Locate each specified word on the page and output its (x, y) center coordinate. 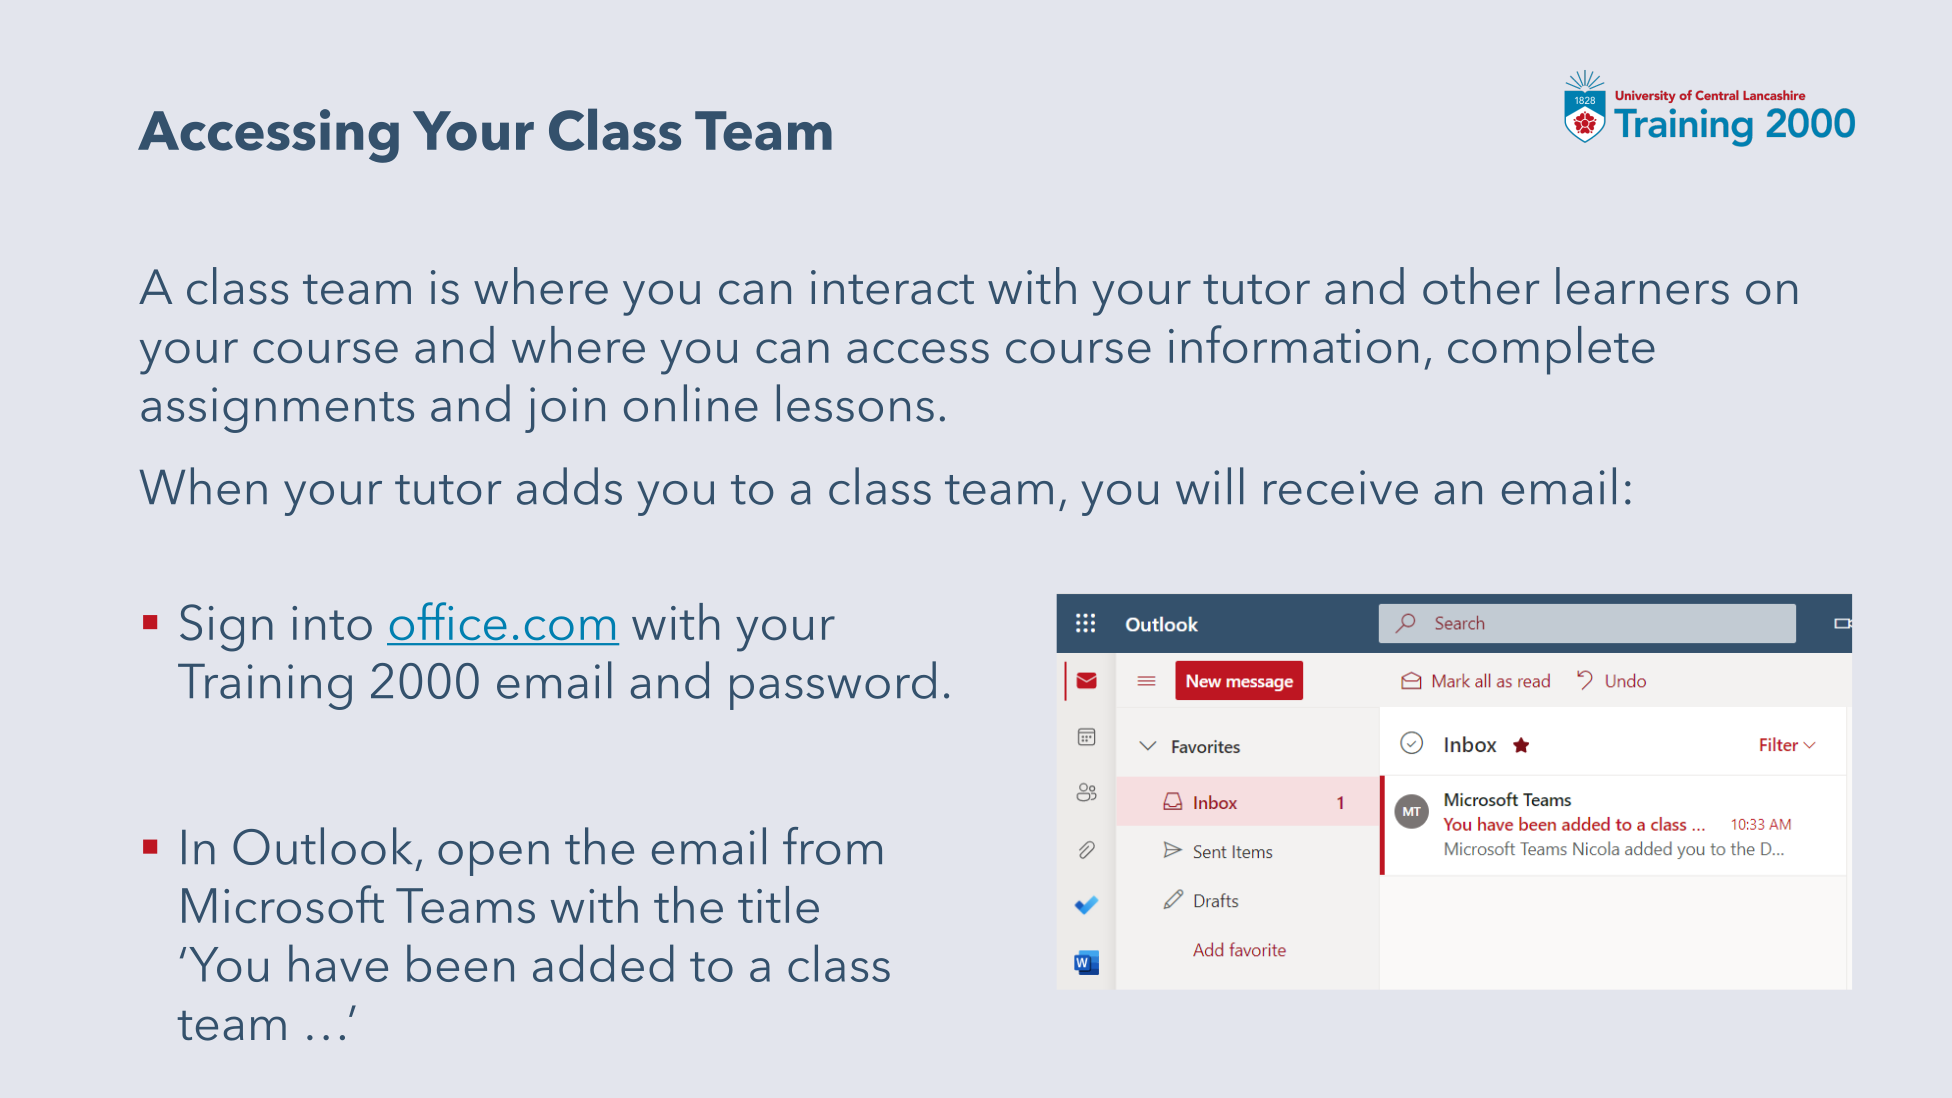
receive (1341, 487)
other (1481, 286)
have (338, 963)
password (833, 685)
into (332, 623)
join (565, 410)
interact (892, 287)
